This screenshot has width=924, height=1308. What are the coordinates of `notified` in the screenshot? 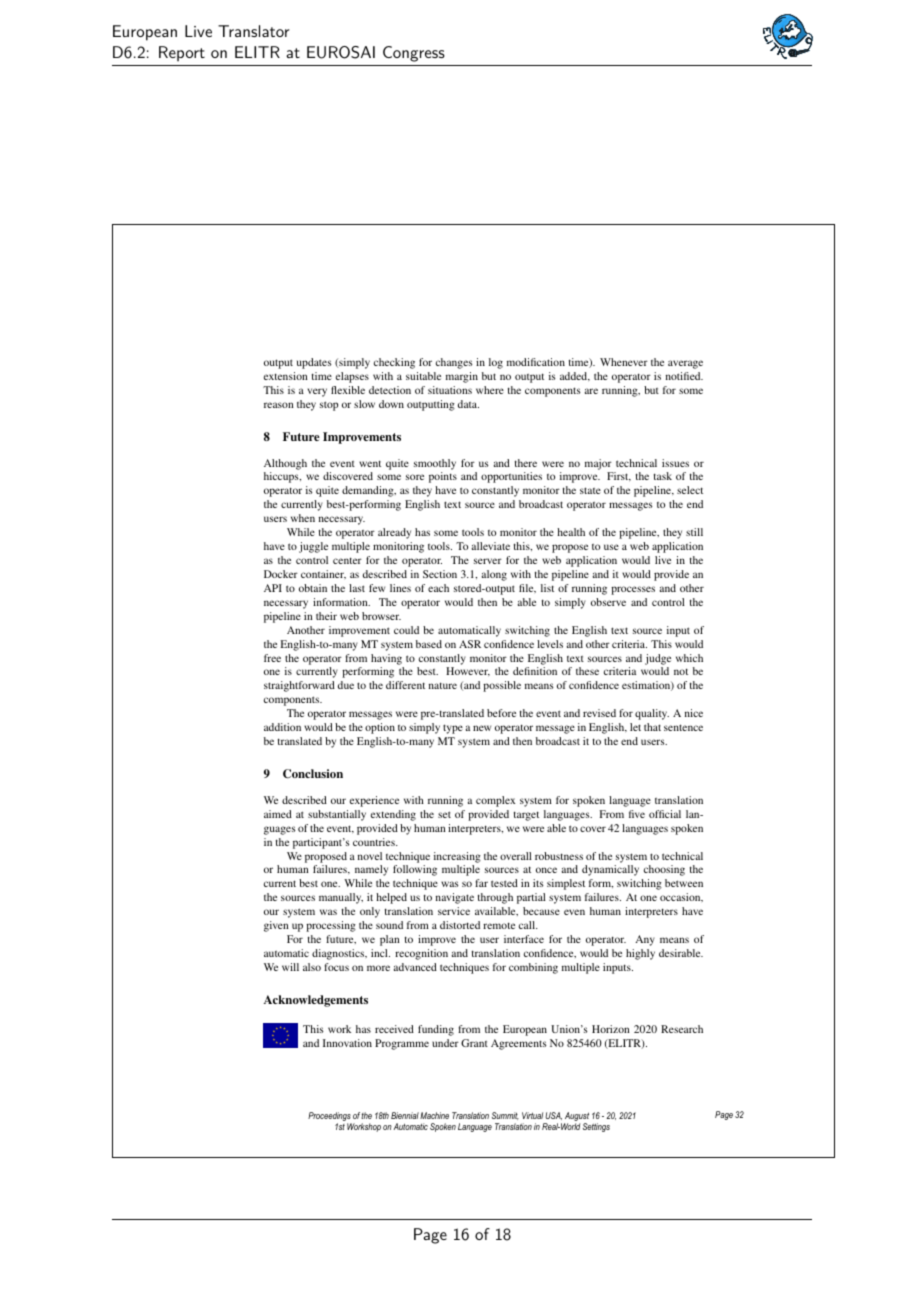 It's located at (684, 376).
